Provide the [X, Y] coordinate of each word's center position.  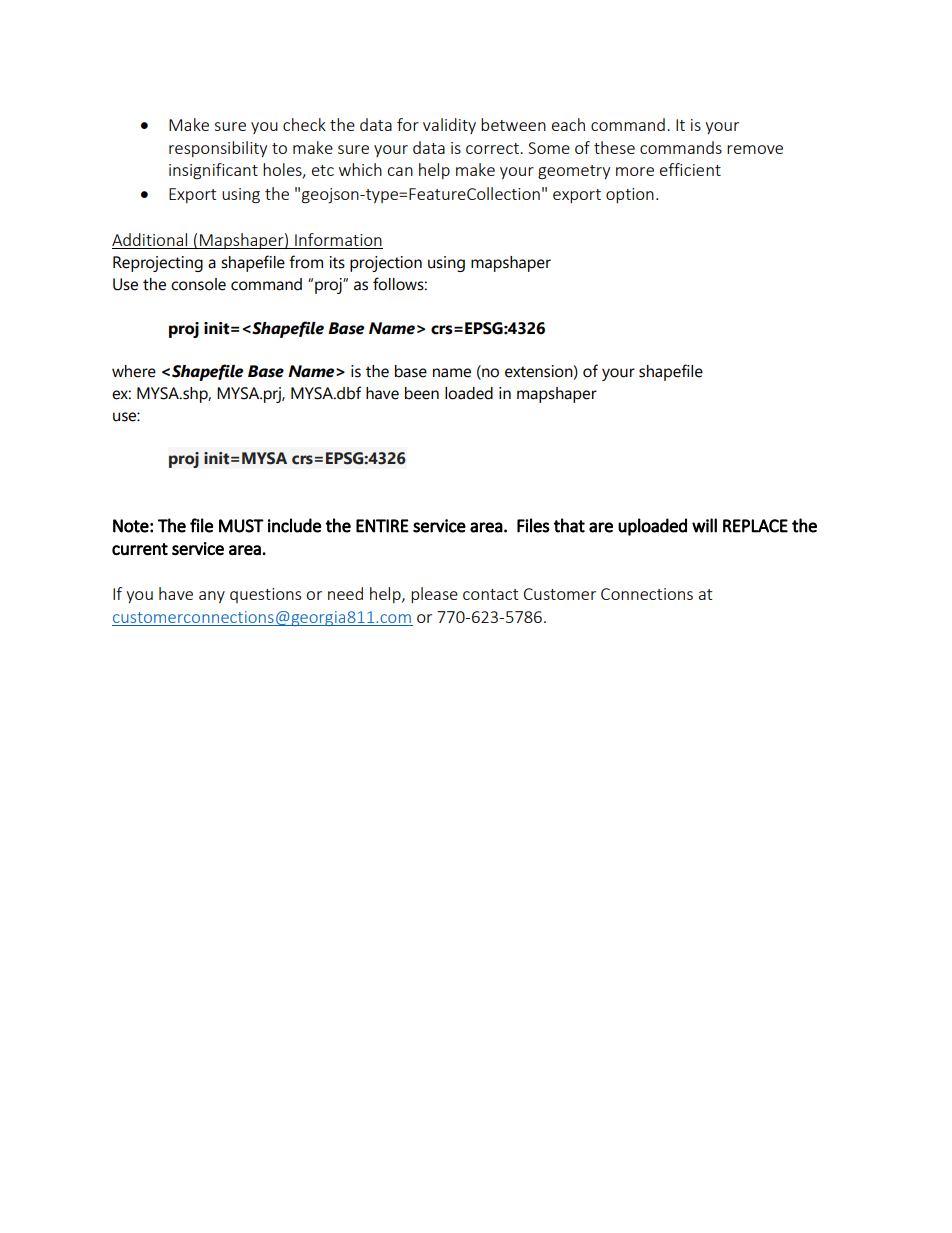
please [434, 595]
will [704, 525]
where [134, 371]
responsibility [218, 149]
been [422, 393]
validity [449, 126]
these [614, 147]
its [337, 262]
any [212, 597]
